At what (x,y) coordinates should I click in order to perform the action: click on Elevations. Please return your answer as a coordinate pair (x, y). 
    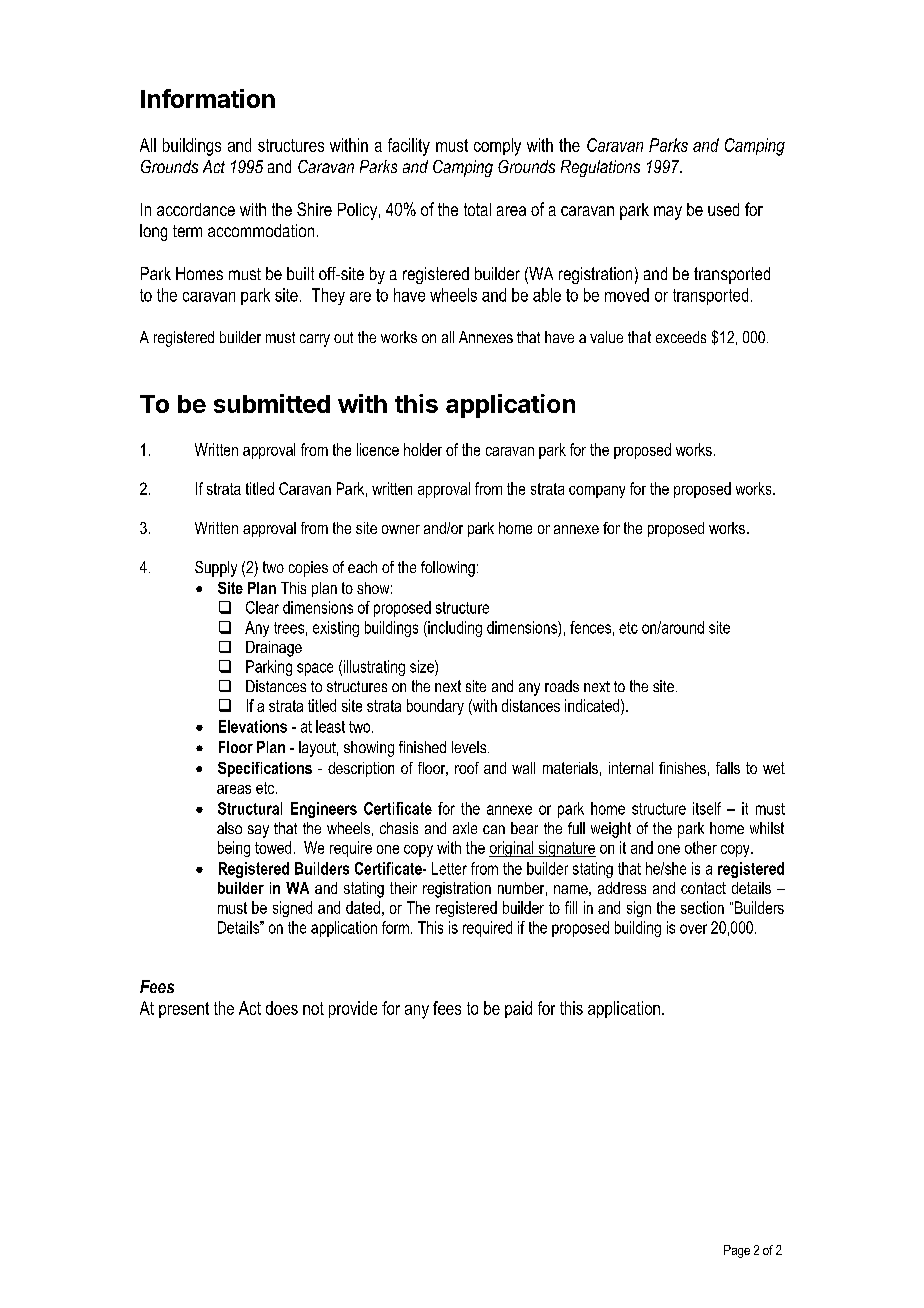
    Looking at the image, I should click on (253, 726).
